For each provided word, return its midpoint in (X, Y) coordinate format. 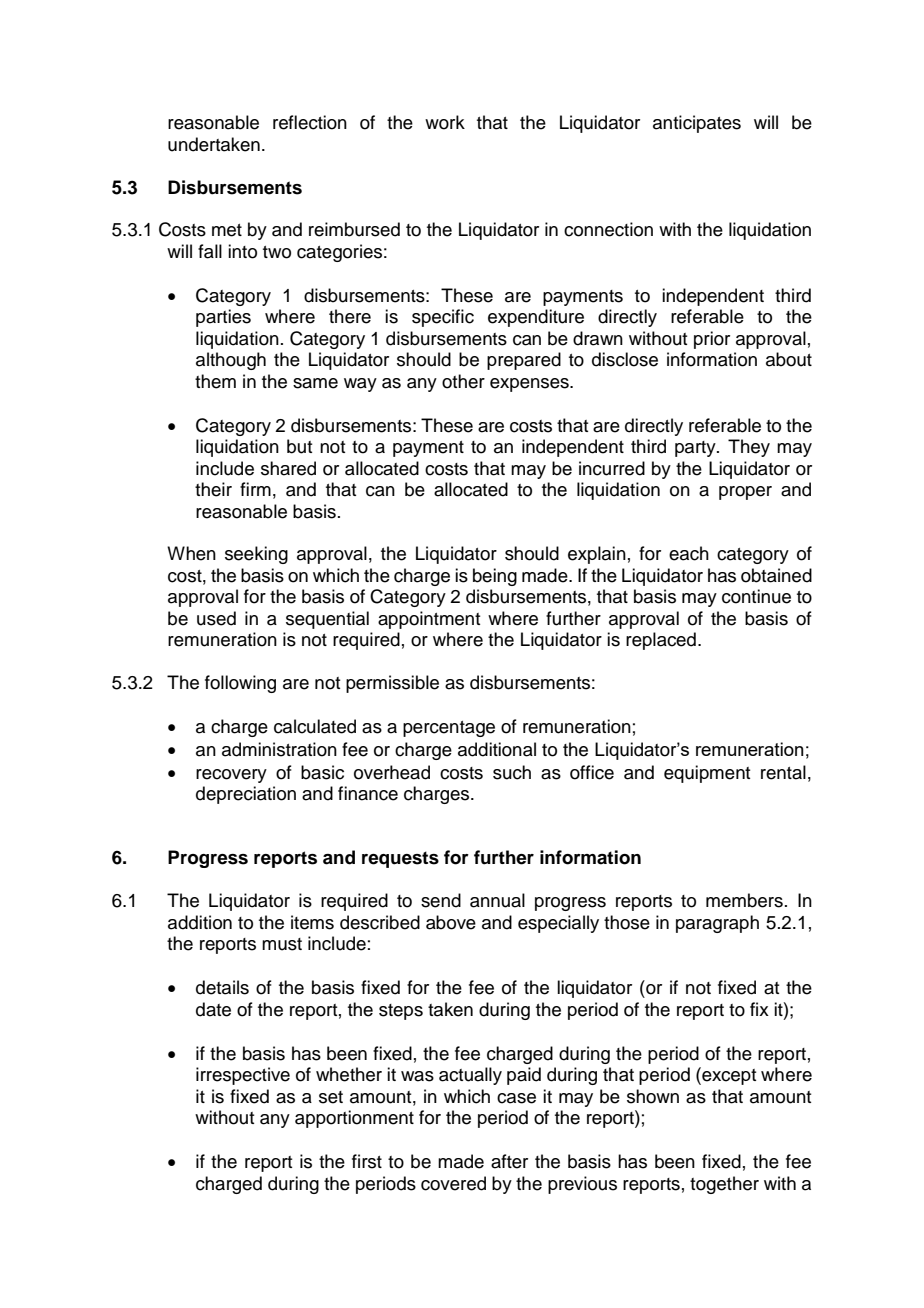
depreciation (246, 795)
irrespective (243, 1076)
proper (745, 493)
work (445, 122)
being (495, 577)
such (512, 772)
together (724, 1185)
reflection (310, 122)
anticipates (697, 124)
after (509, 1161)
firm (255, 489)
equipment (707, 774)
